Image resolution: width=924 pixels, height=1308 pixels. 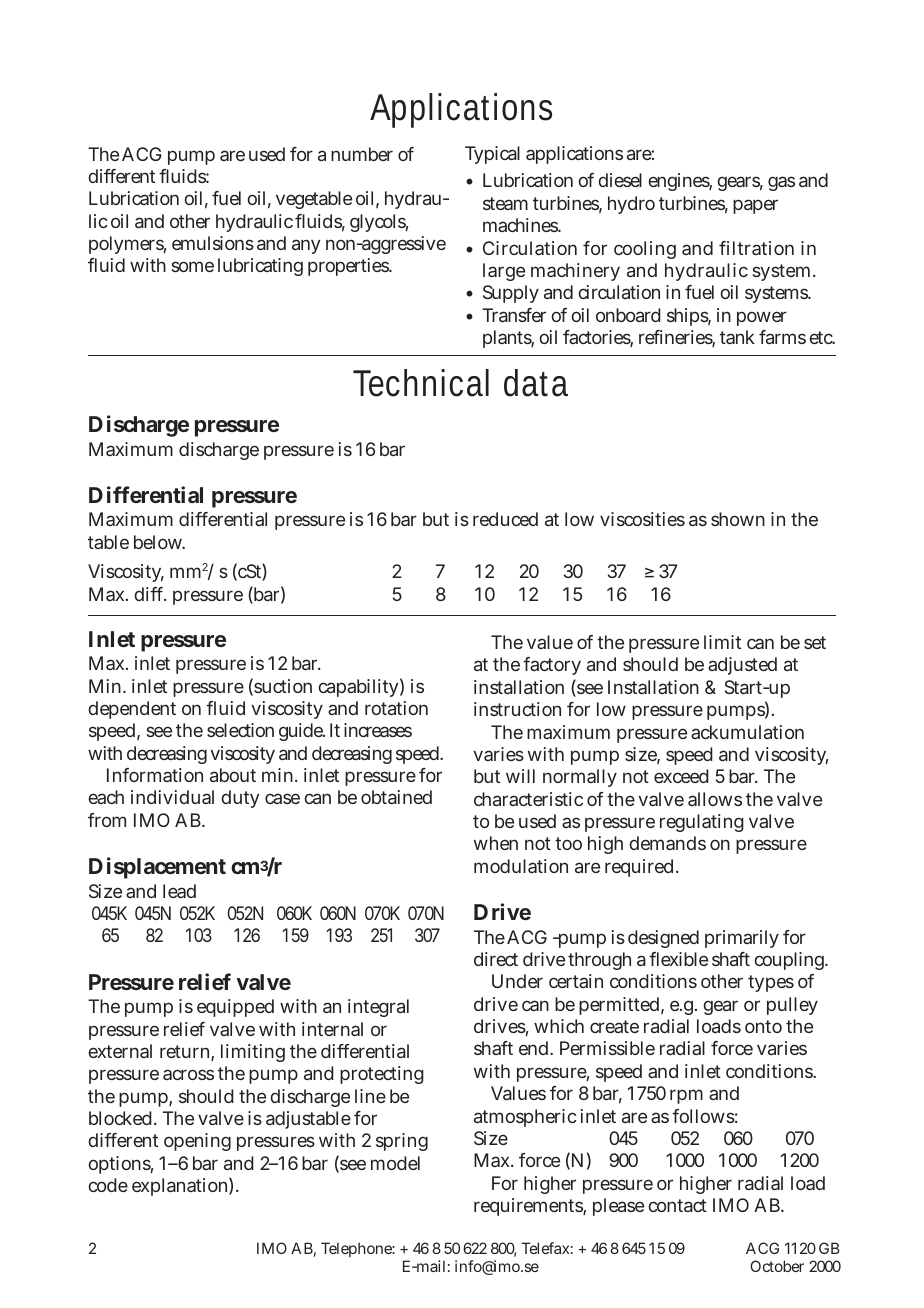 I want to click on steam, so click(x=505, y=203).
